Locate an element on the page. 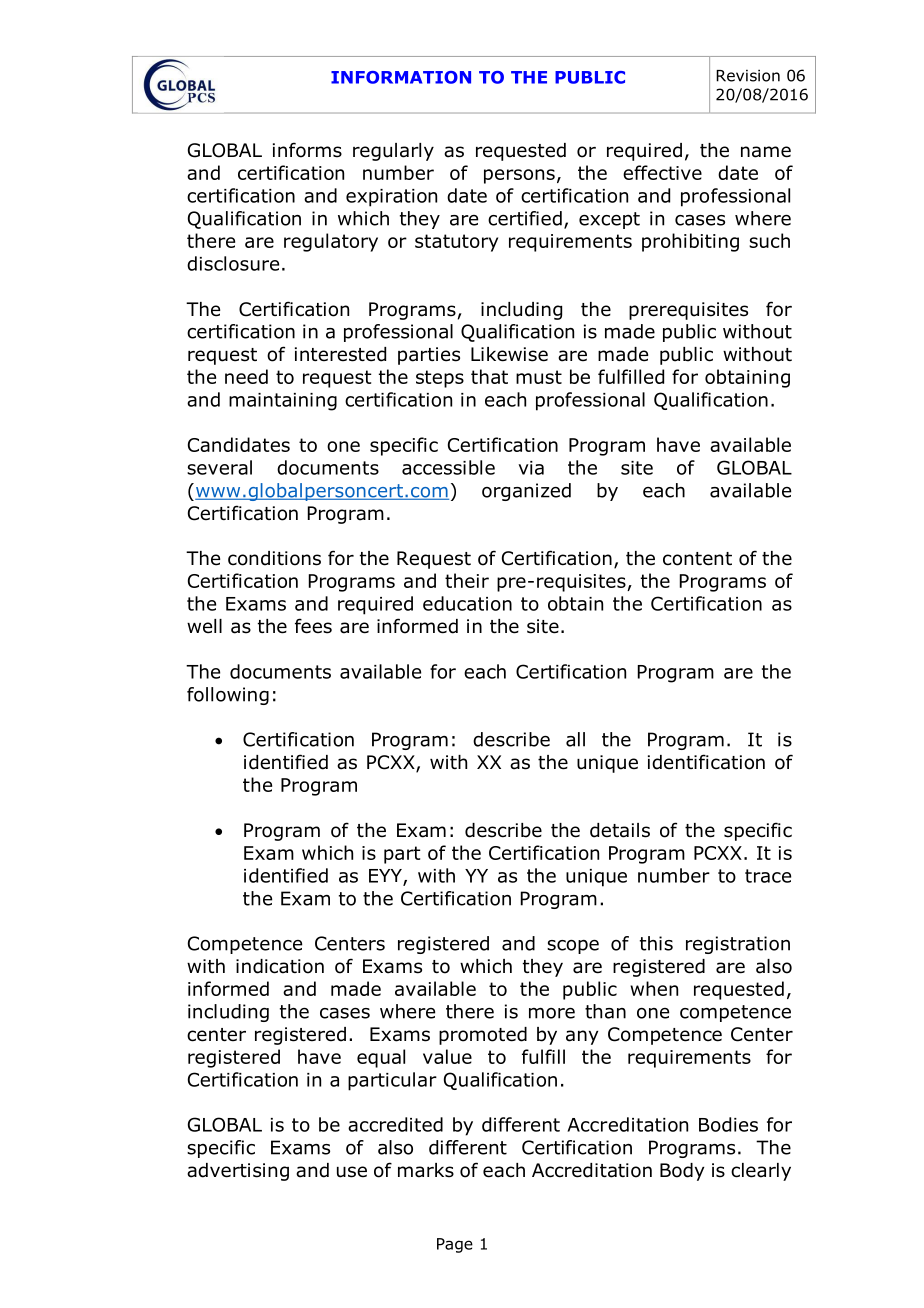 The width and height of the image is (924, 1308). Page is located at coordinates (455, 1245).
